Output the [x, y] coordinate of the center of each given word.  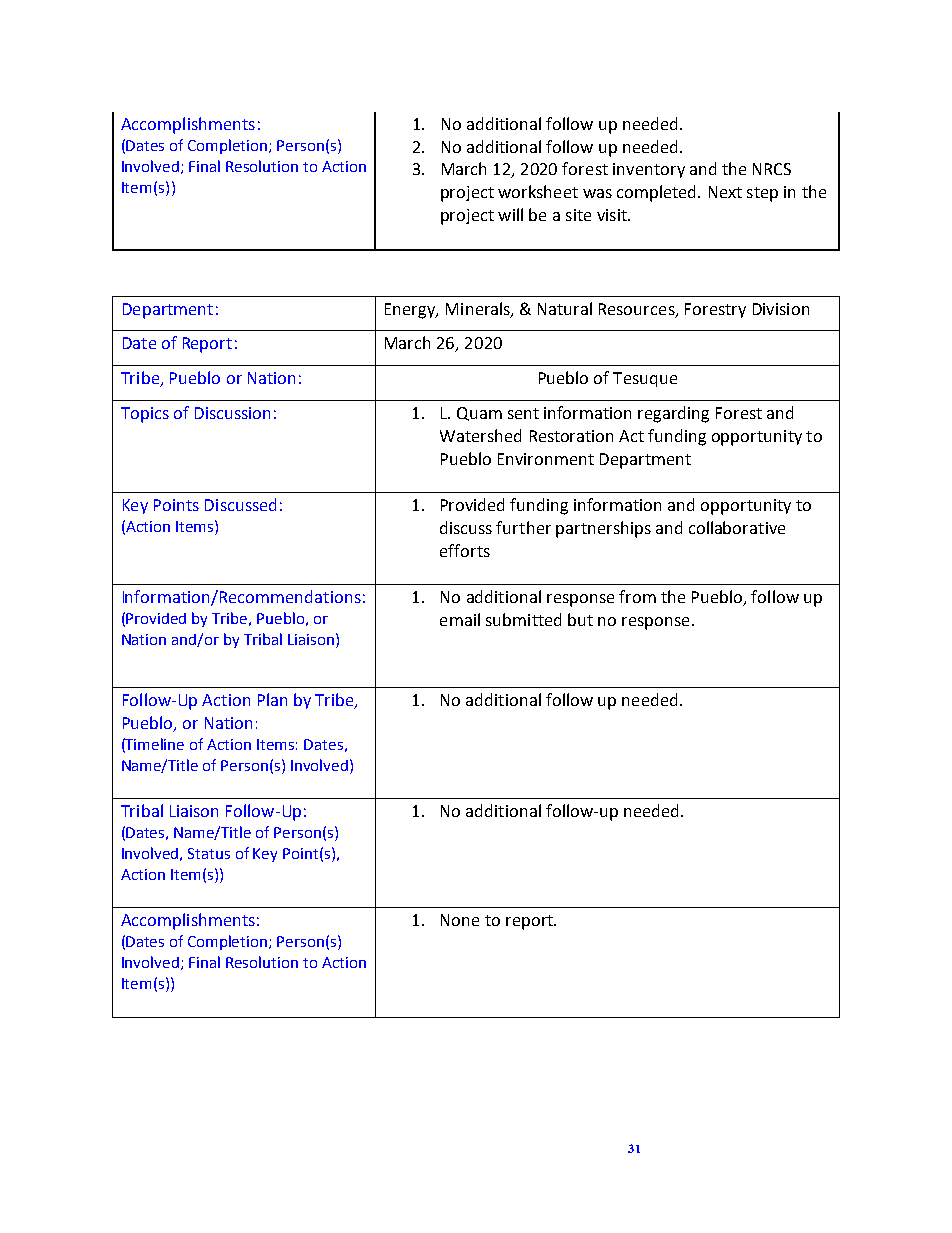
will [510, 214]
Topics [145, 415]
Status [209, 853]
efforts [465, 550]
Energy [411, 311]
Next [725, 192]
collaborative [737, 527]
